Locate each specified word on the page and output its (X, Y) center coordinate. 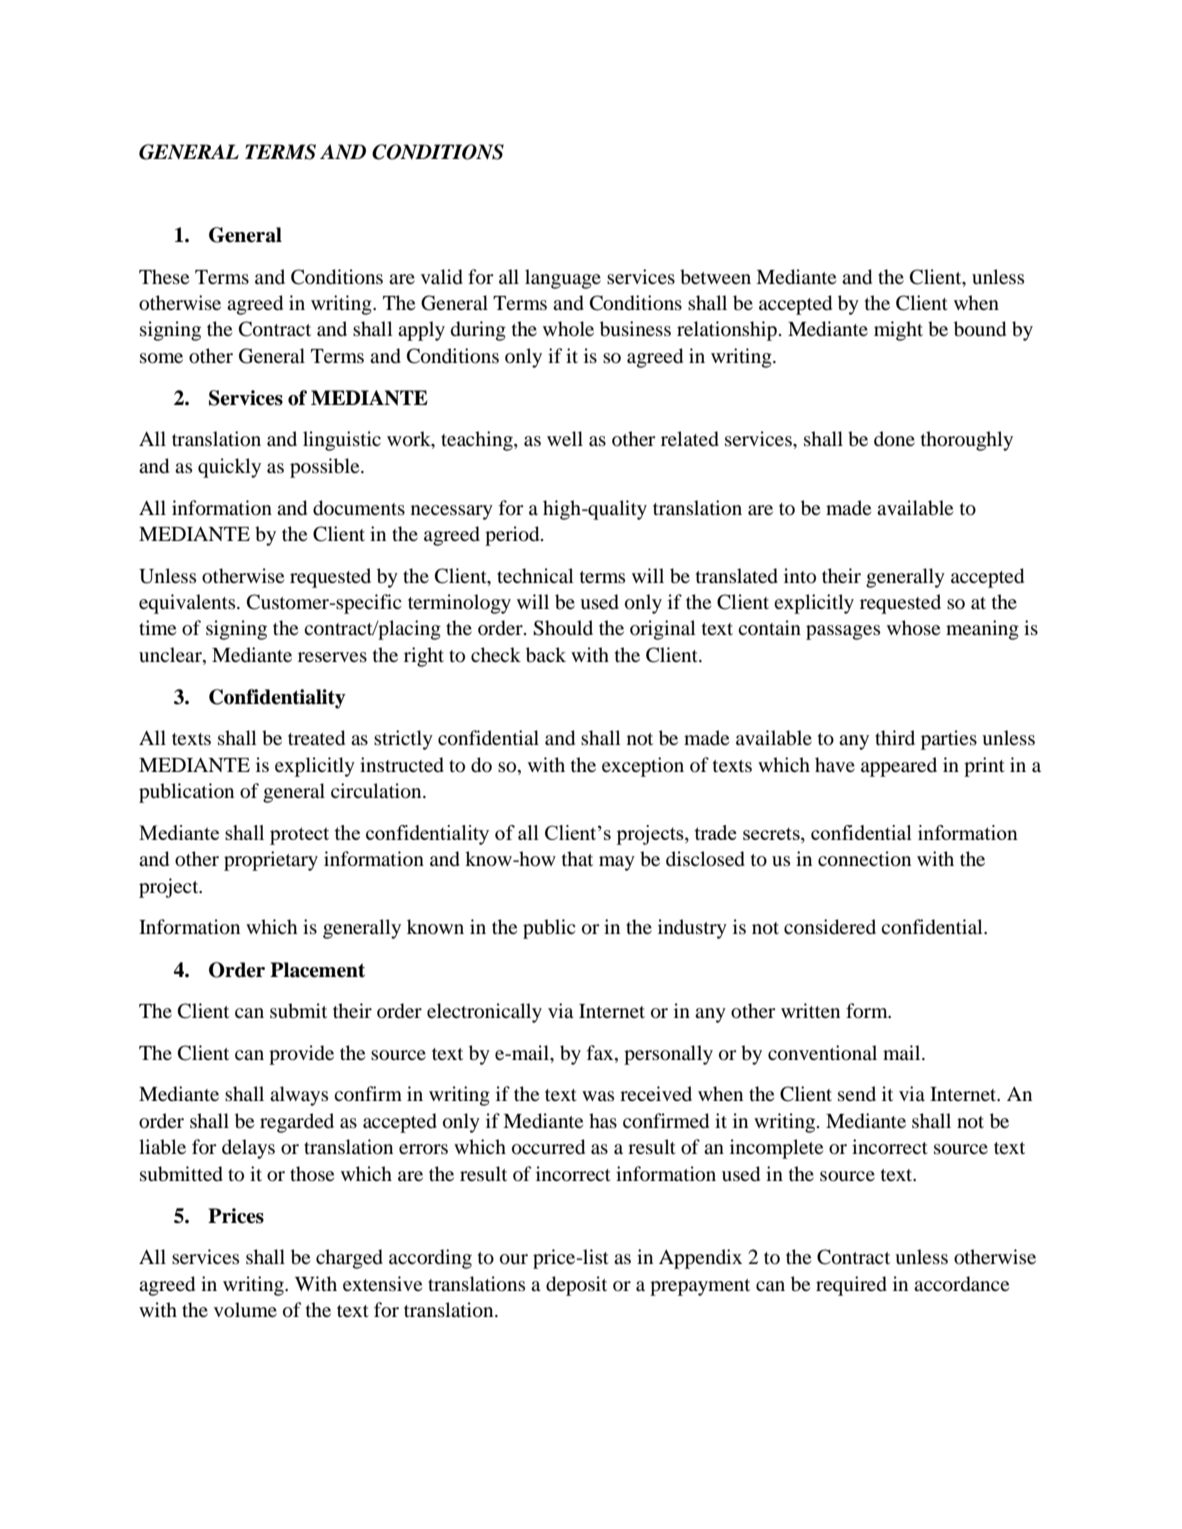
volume (245, 1310)
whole (568, 328)
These (164, 276)
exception (643, 767)
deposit (576, 1286)
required (851, 1286)
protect (299, 836)
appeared (899, 767)
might (898, 331)
